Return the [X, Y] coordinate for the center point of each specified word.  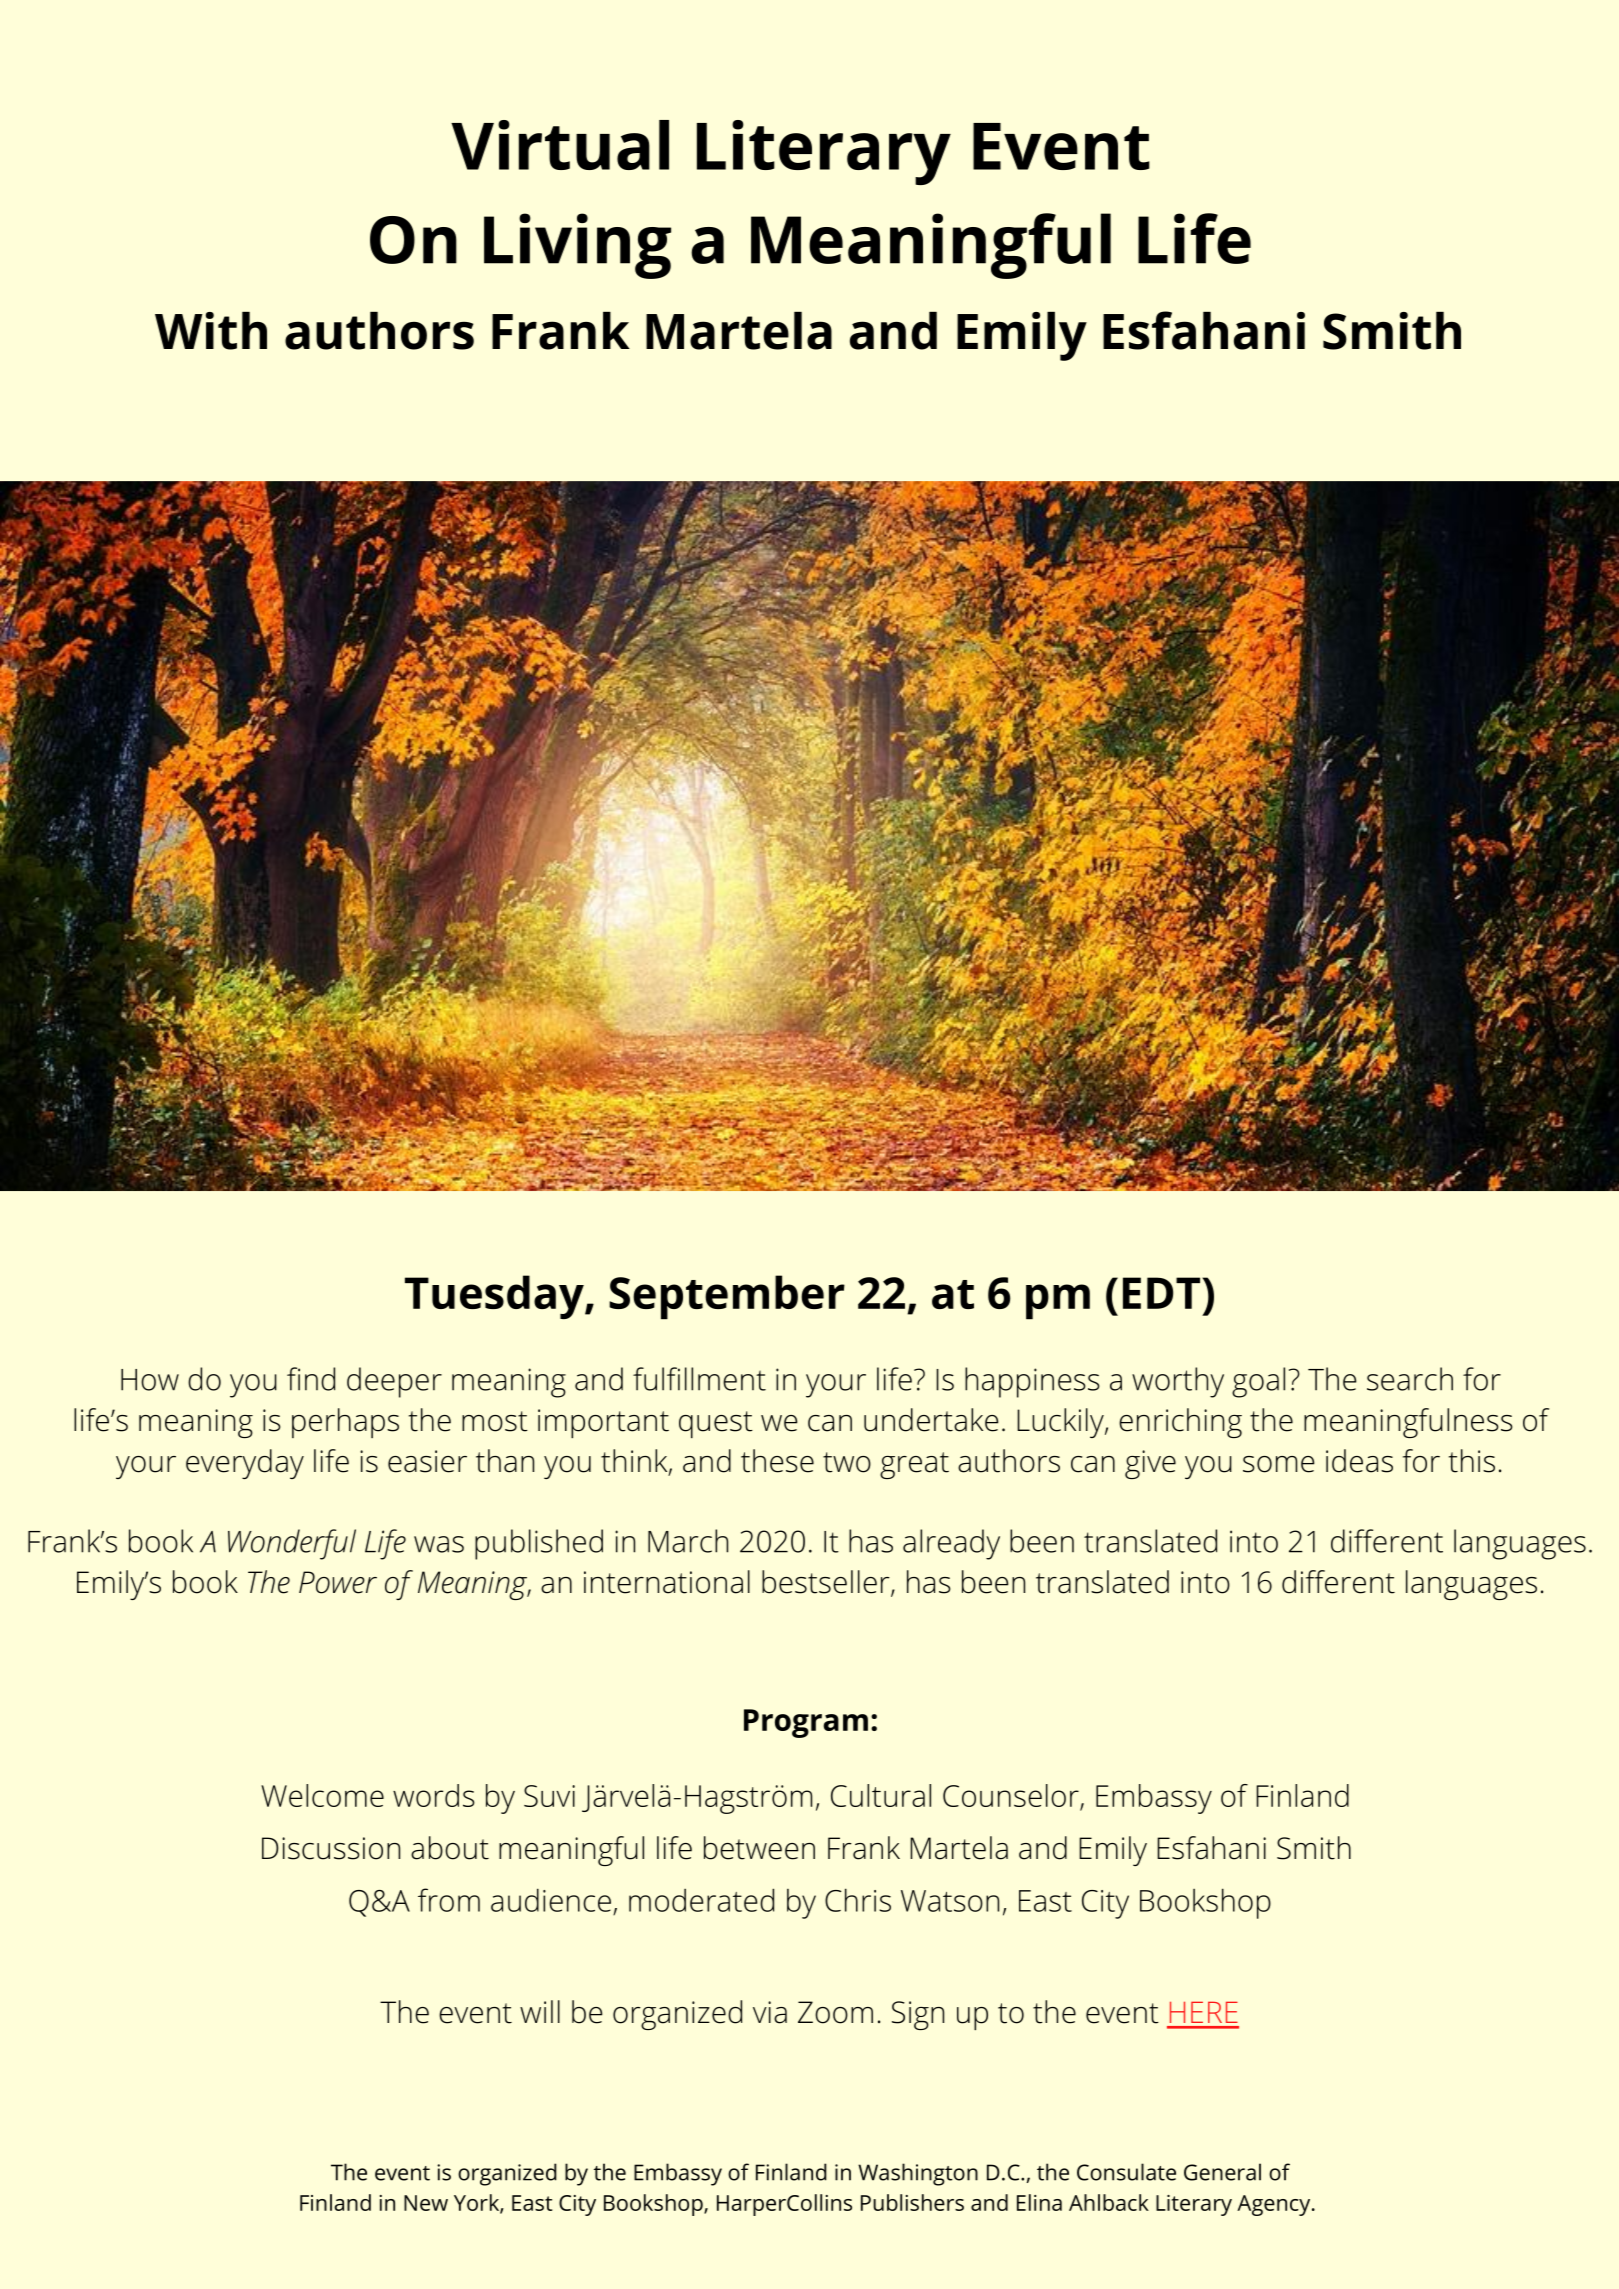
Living [577, 246]
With [211, 331]
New [426, 2203]
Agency [1275, 2205]
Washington [918, 2174]
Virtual [560, 145]
